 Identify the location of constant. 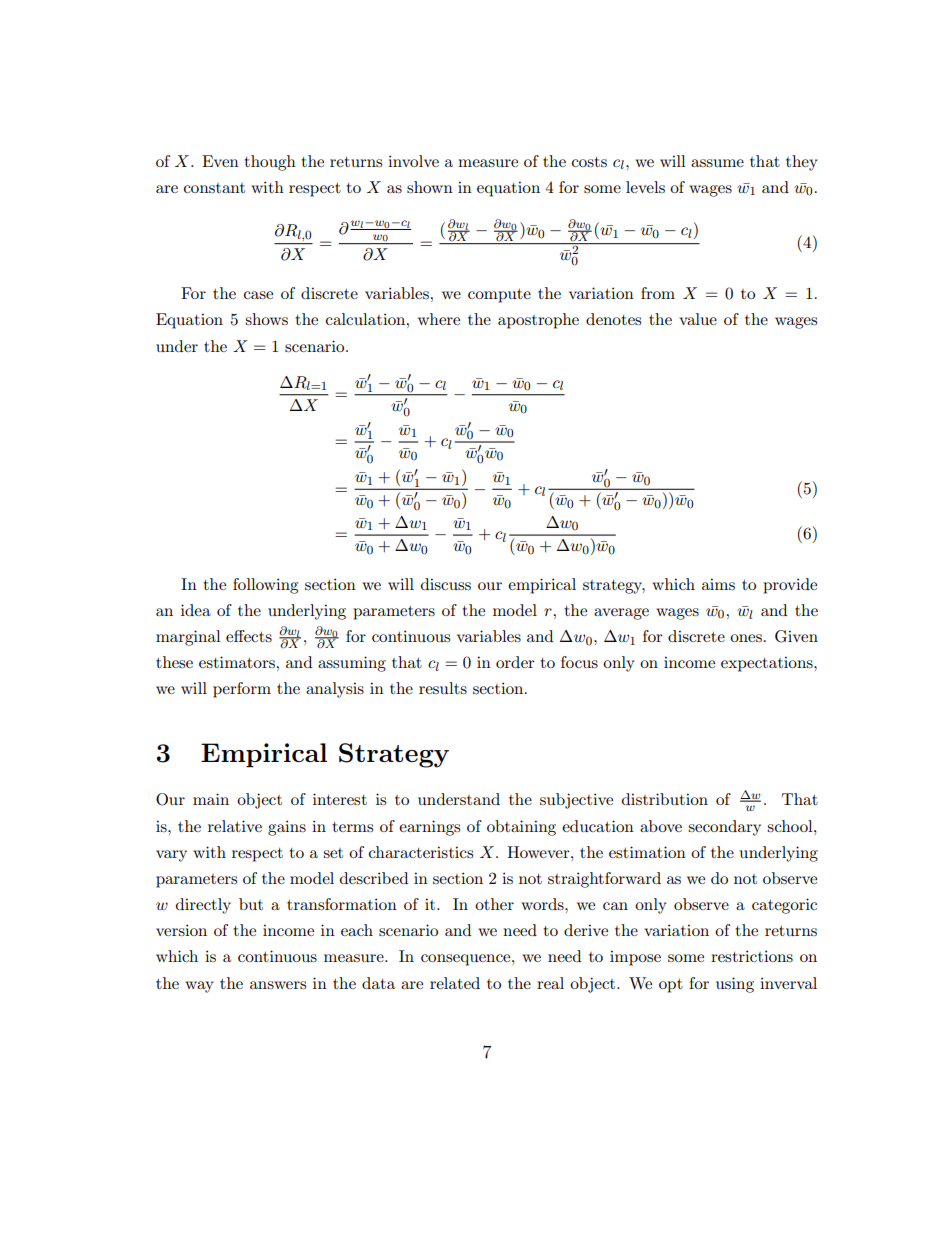
(214, 188).
